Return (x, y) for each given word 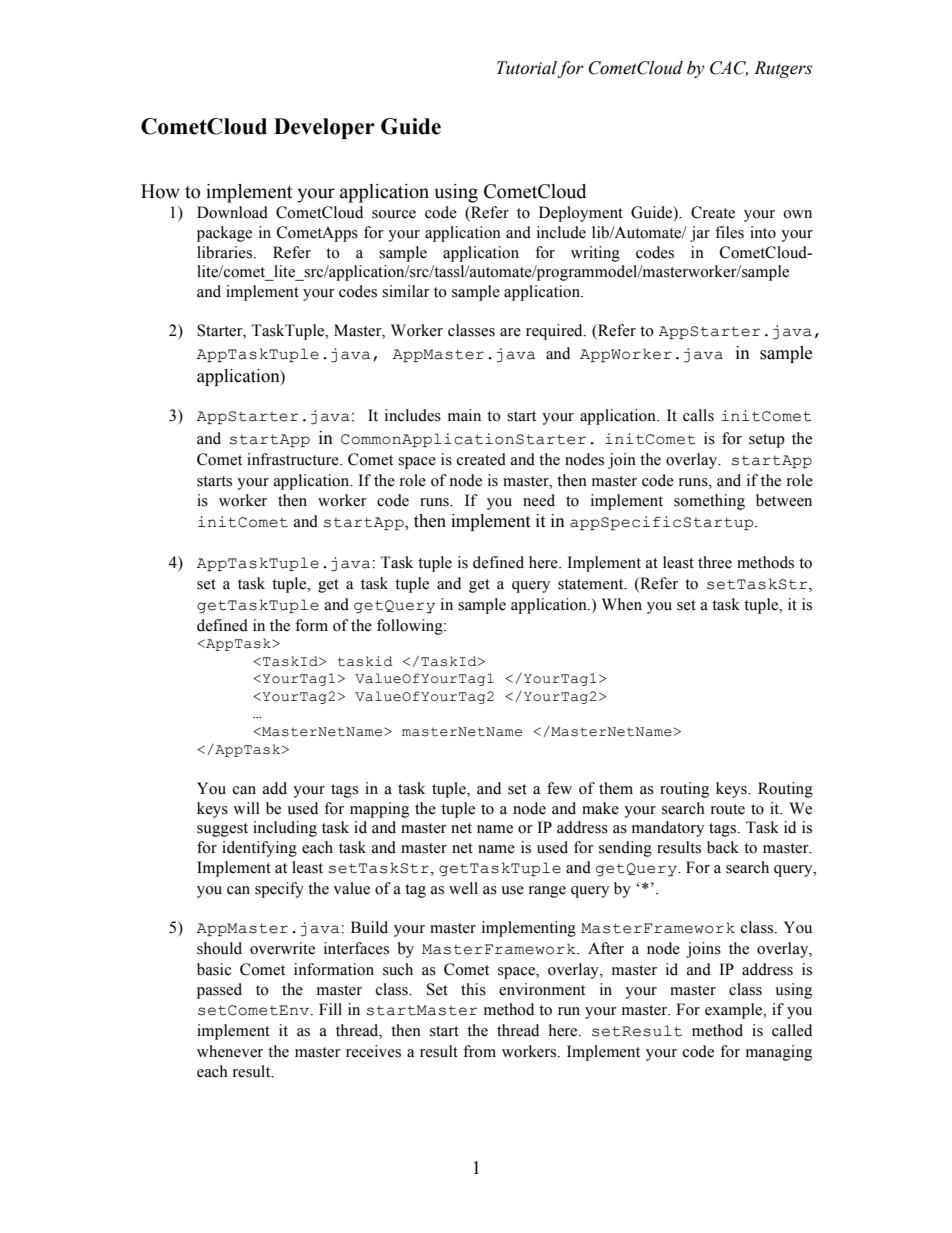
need (539, 500)
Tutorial (527, 69)
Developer (324, 128)
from (479, 1051)
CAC (729, 68)
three (715, 562)
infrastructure (294, 459)
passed (219, 991)
